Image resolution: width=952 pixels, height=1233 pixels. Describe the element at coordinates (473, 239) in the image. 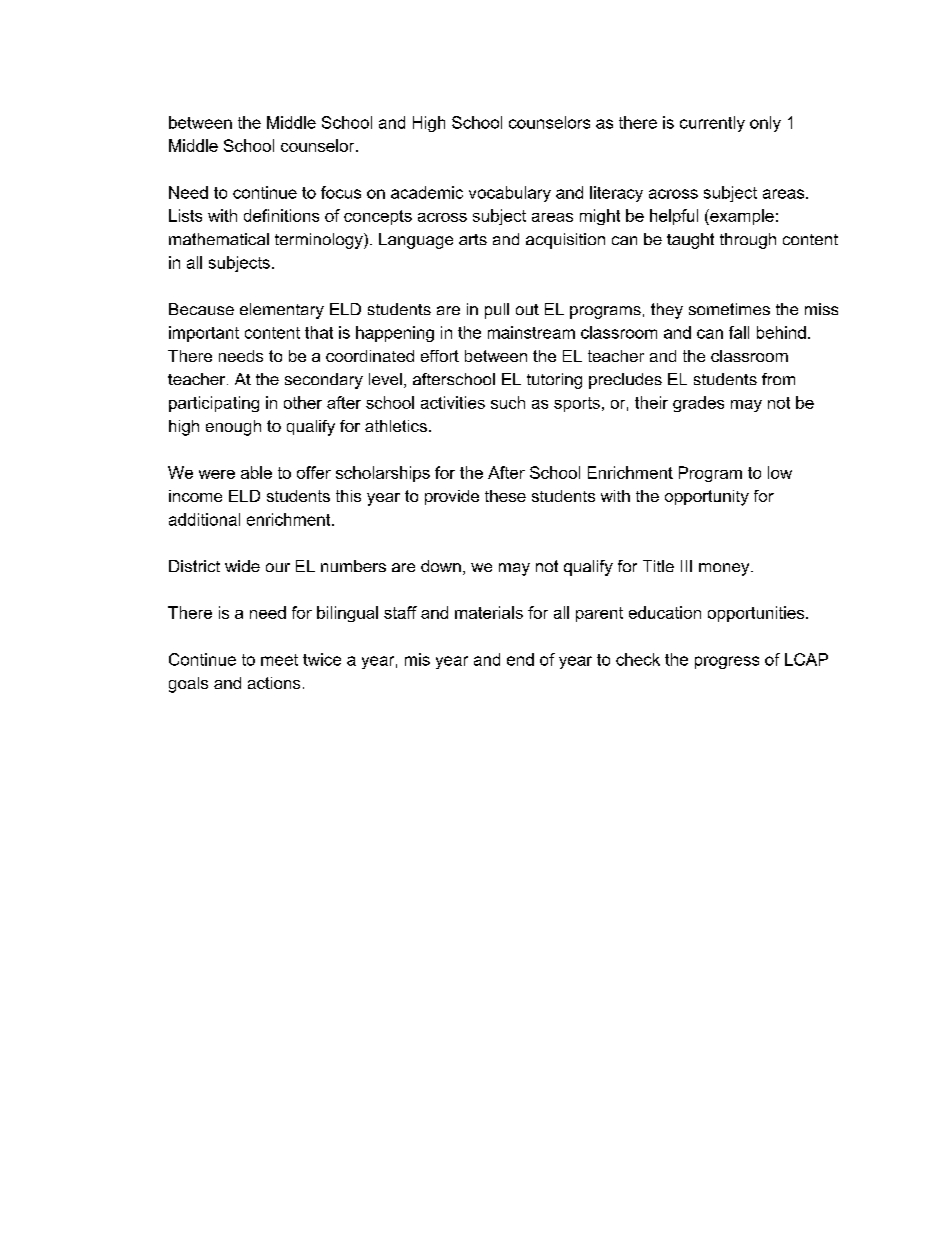

I see `arts` at that location.
